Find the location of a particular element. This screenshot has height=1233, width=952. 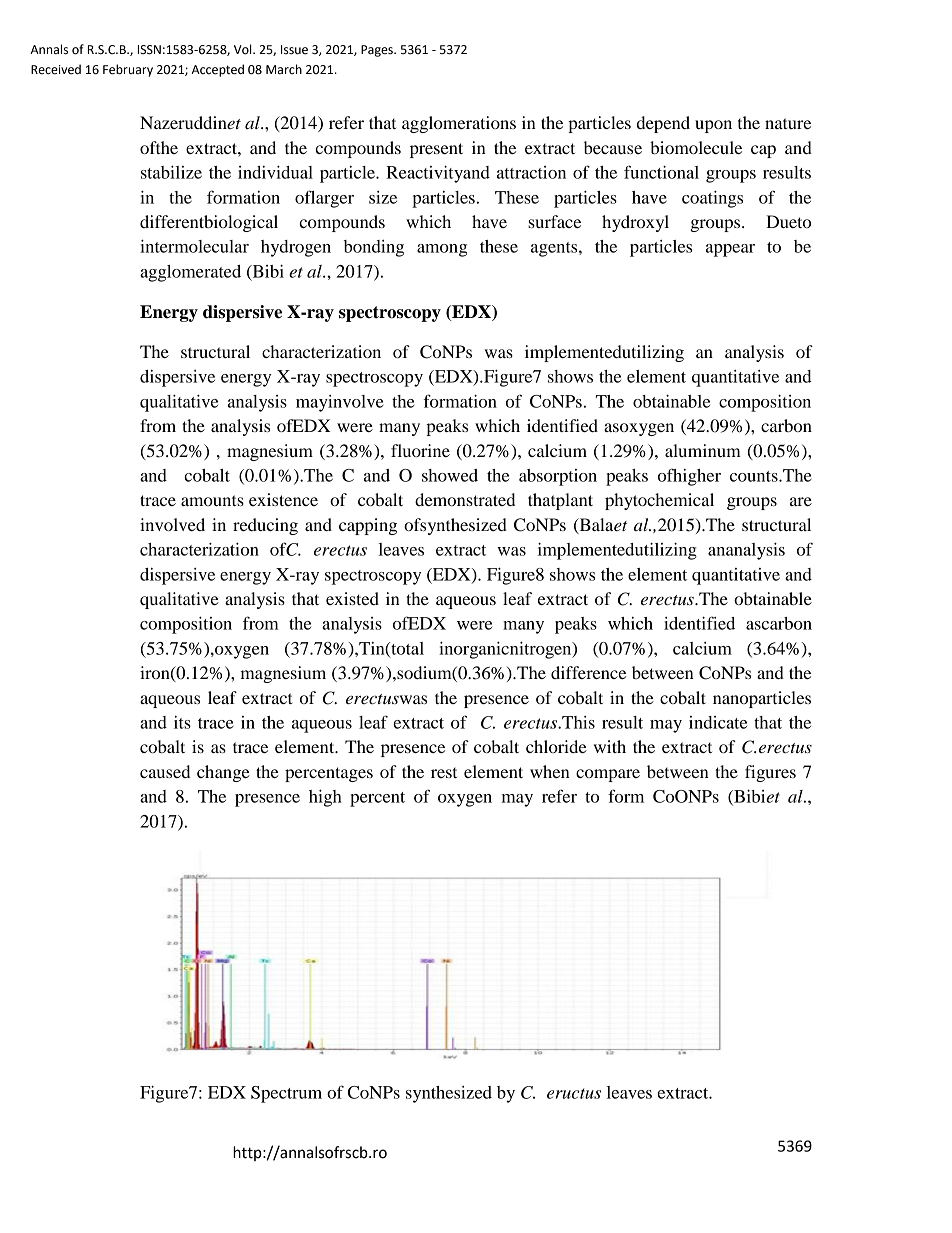

caused is located at coordinates (165, 771).
